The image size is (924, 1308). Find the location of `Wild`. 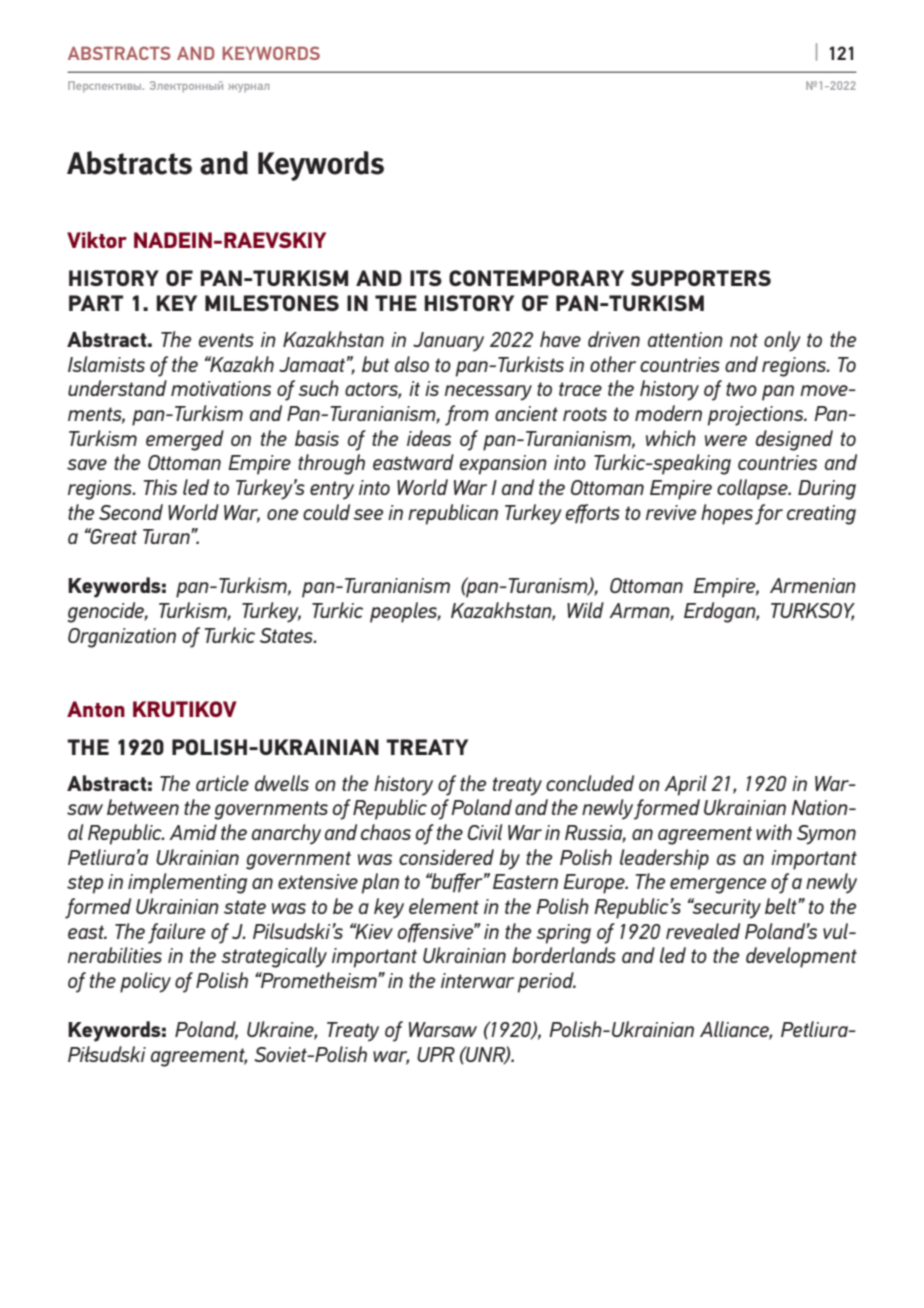

Wild is located at coordinates (585, 610).
